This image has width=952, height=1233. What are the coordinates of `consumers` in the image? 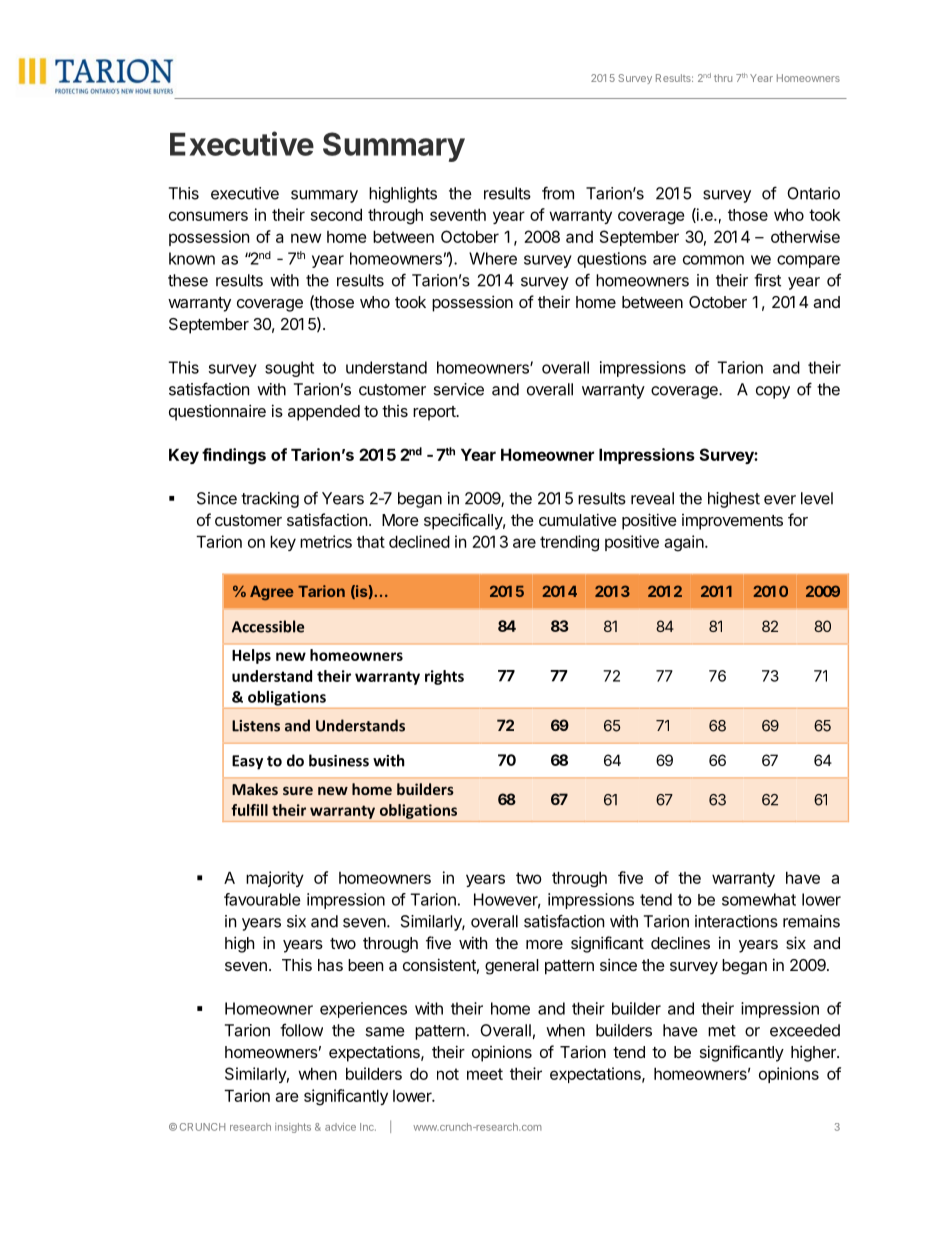 It's located at (208, 216).
